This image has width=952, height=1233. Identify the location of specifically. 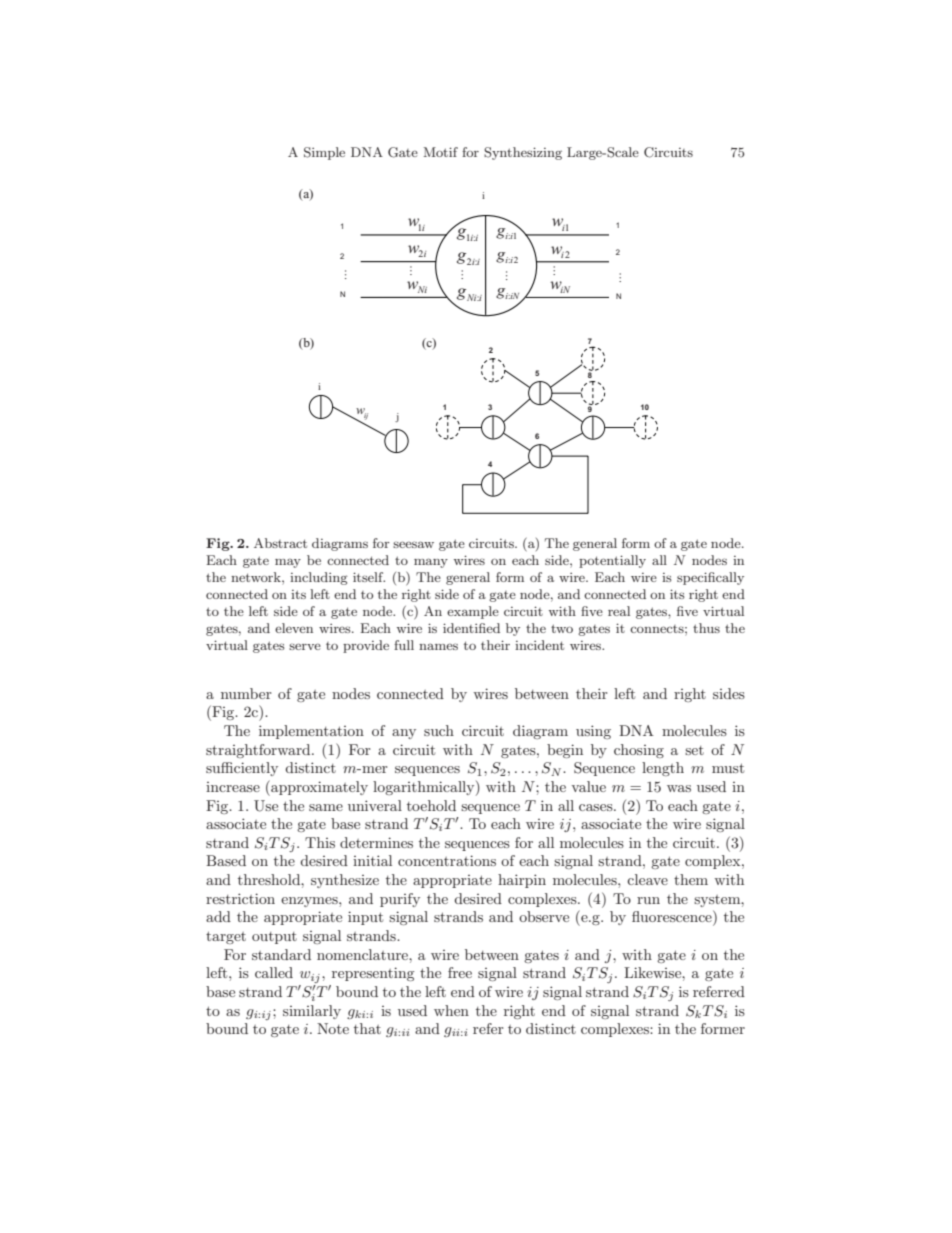
(710, 578).
